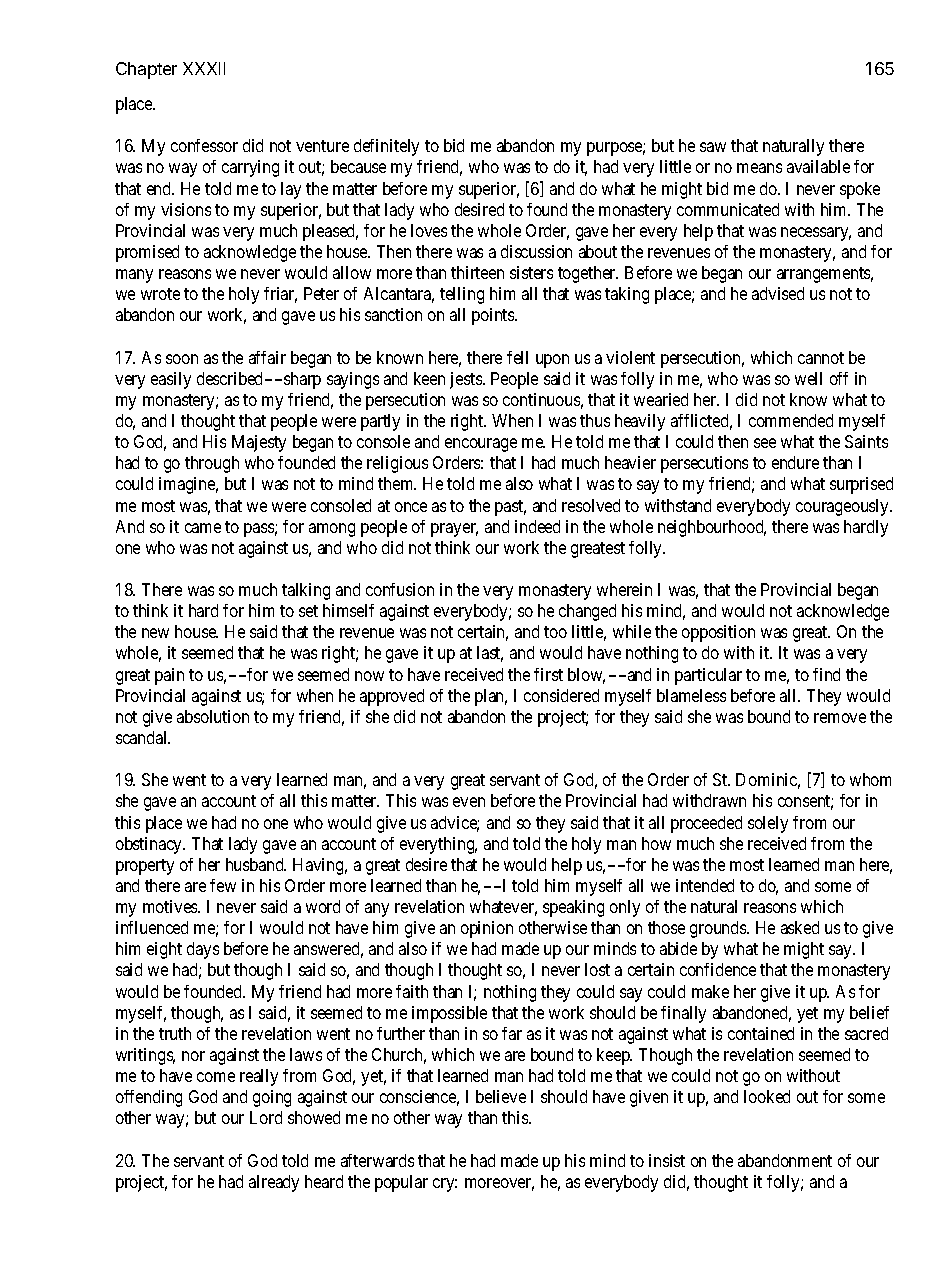 Image resolution: width=952 pixels, height=1268 pixels. Describe the element at coordinates (759, 168) in the screenshot. I see `means` at that location.
